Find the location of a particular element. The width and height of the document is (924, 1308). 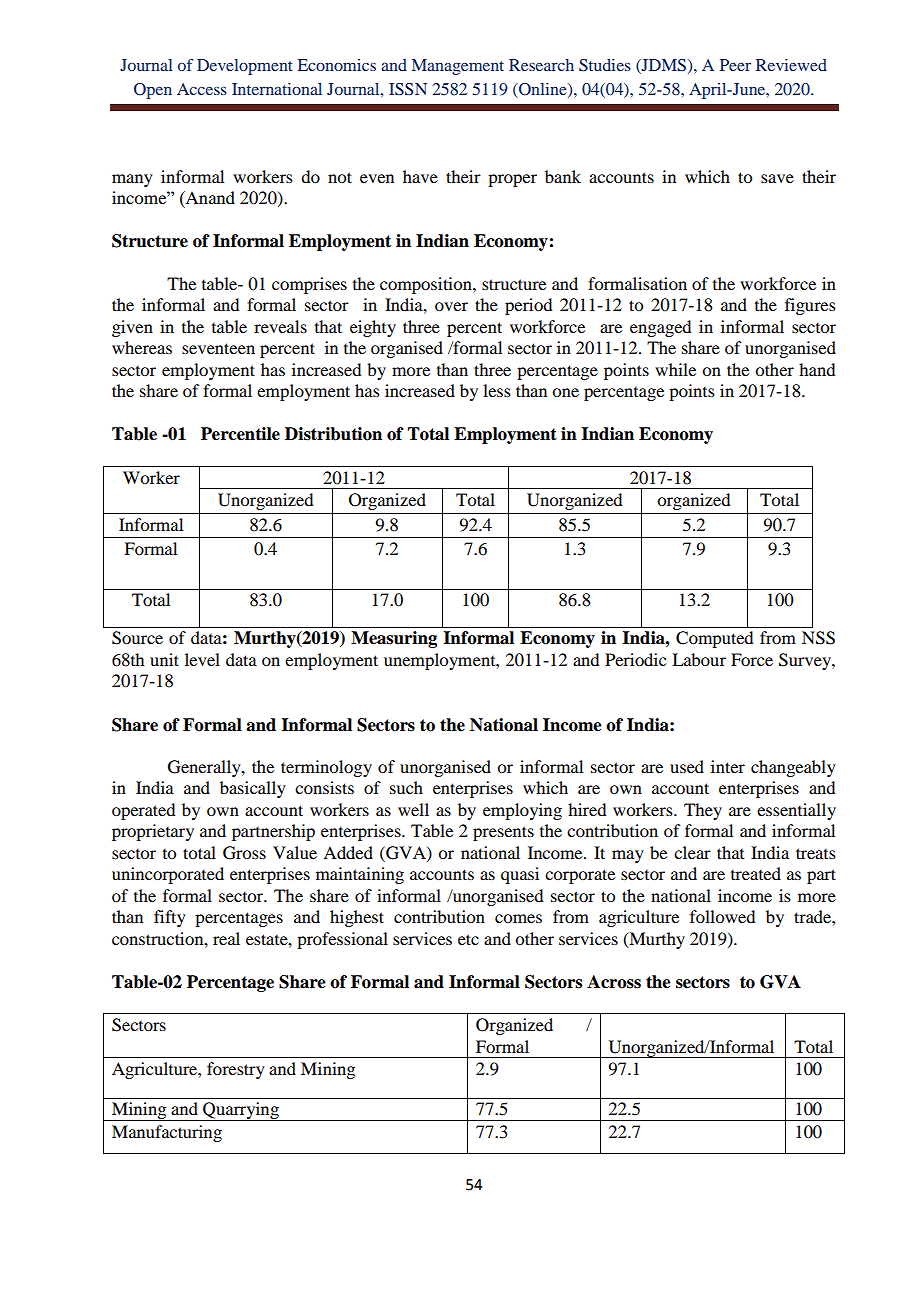

Measuring is located at coordinates (394, 639).
